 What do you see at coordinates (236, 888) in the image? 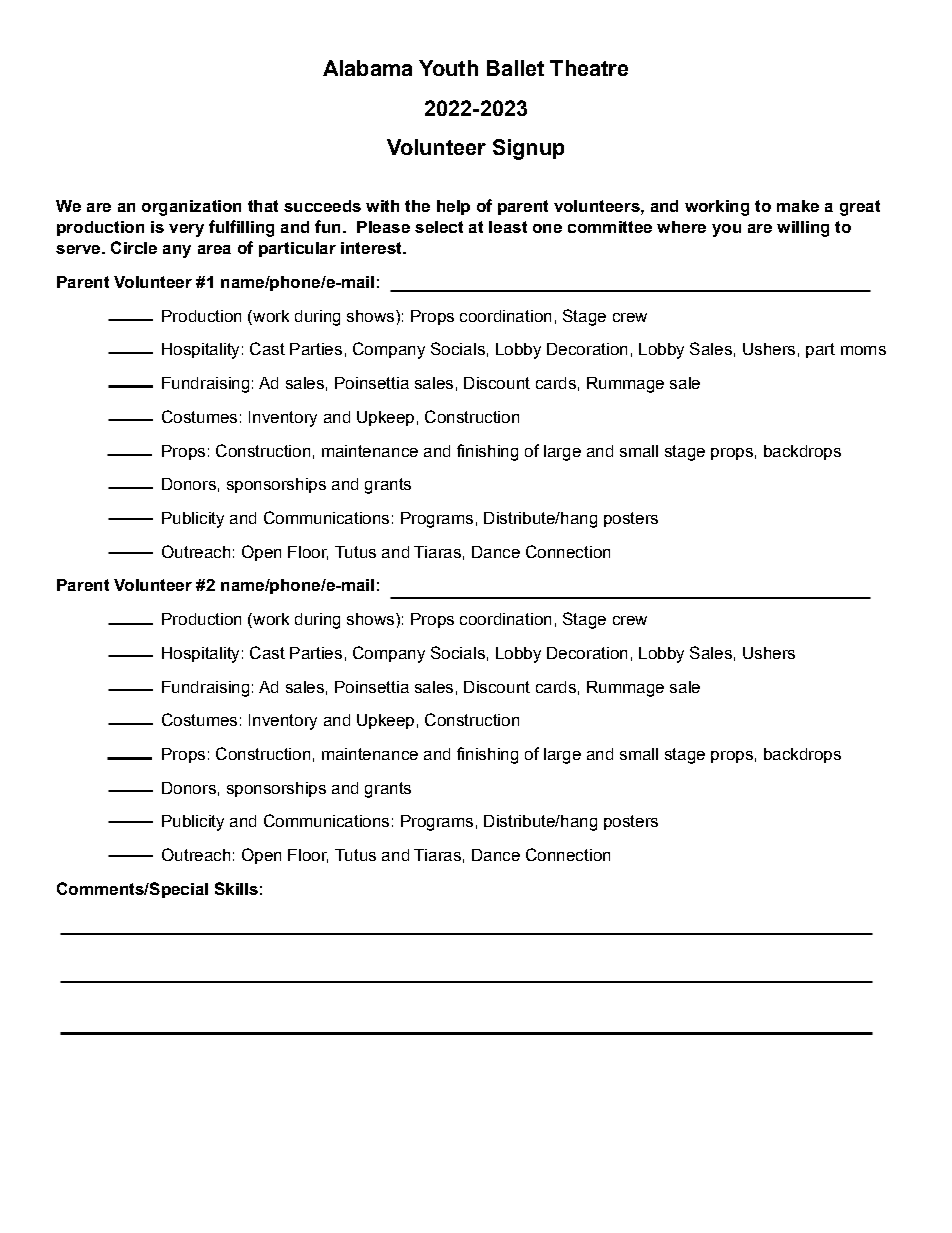
I see `Skills` at bounding box center [236, 888].
